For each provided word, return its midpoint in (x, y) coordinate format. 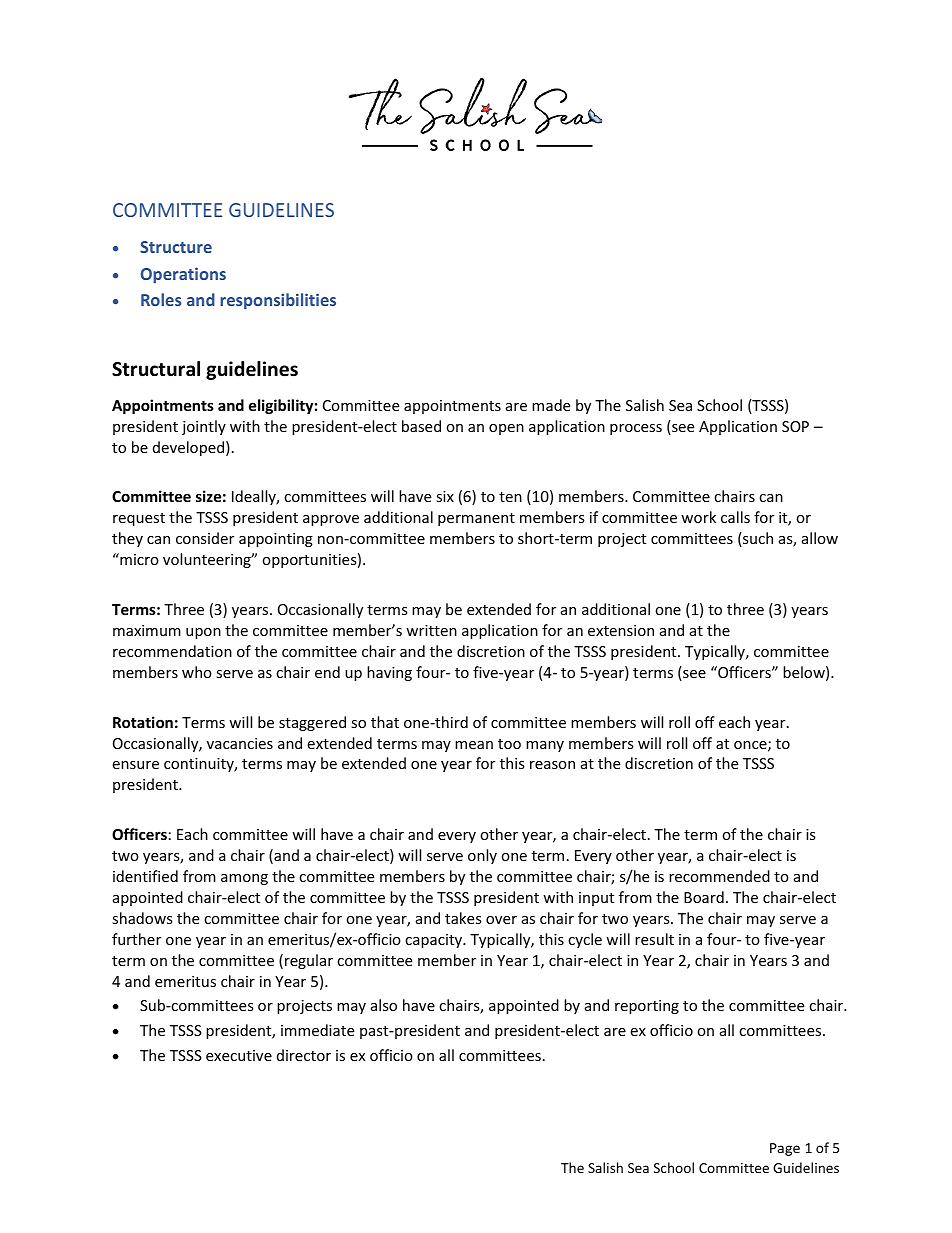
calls (735, 517)
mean (474, 745)
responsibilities (278, 301)
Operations (183, 275)
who (197, 672)
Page (785, 1149)
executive (239, 1055)
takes (463, 918)
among (244, 879)
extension (621, 630)
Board (704, 897)
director (304, 1055)
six (445, 496)
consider (205, 538)
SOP (795, 426)
